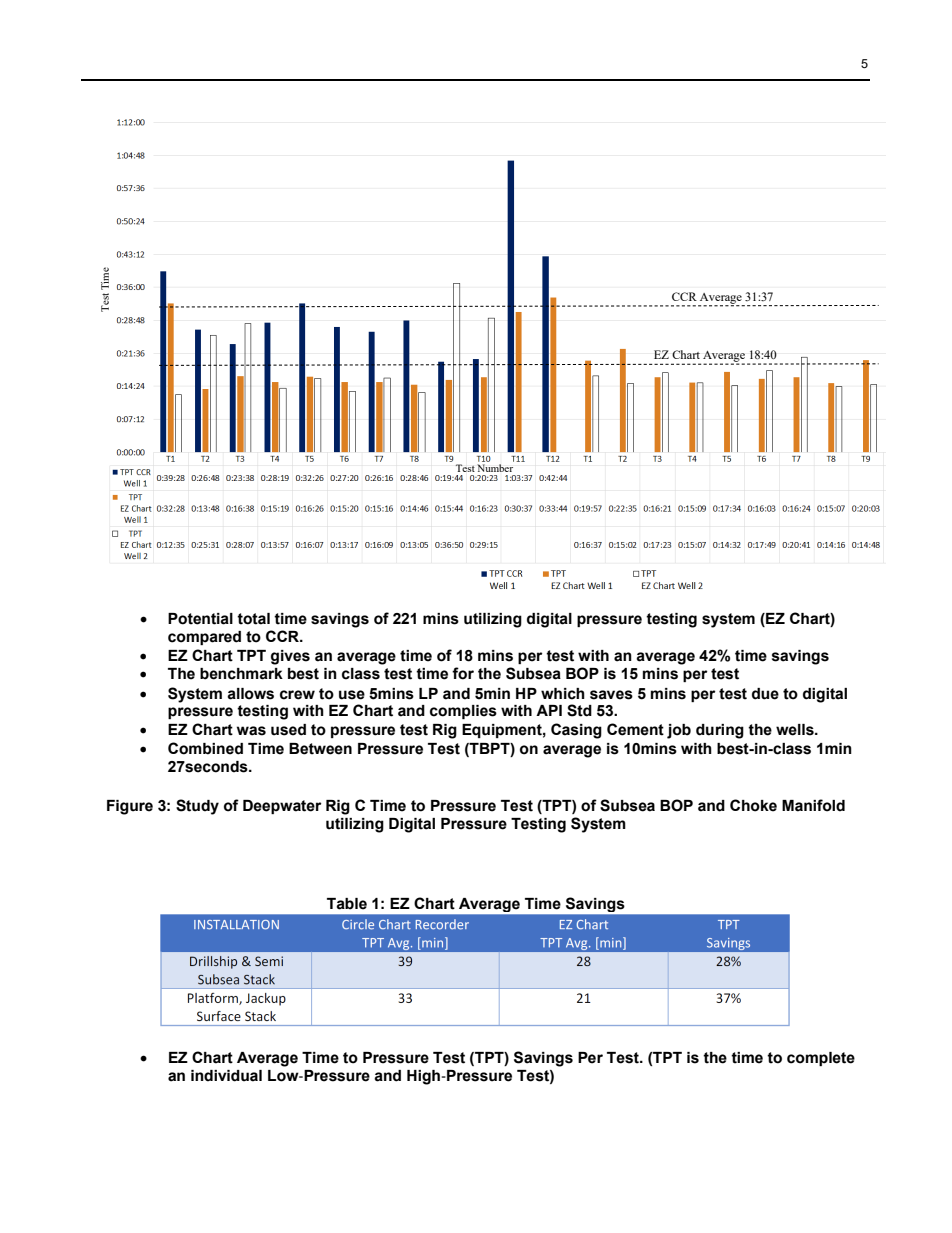 Image resolution: width=952 pixels, height=1233 pixels. What do you see at coordinates (347, 904) in the document?
I see `Table` at bounding box center [347, 904].
